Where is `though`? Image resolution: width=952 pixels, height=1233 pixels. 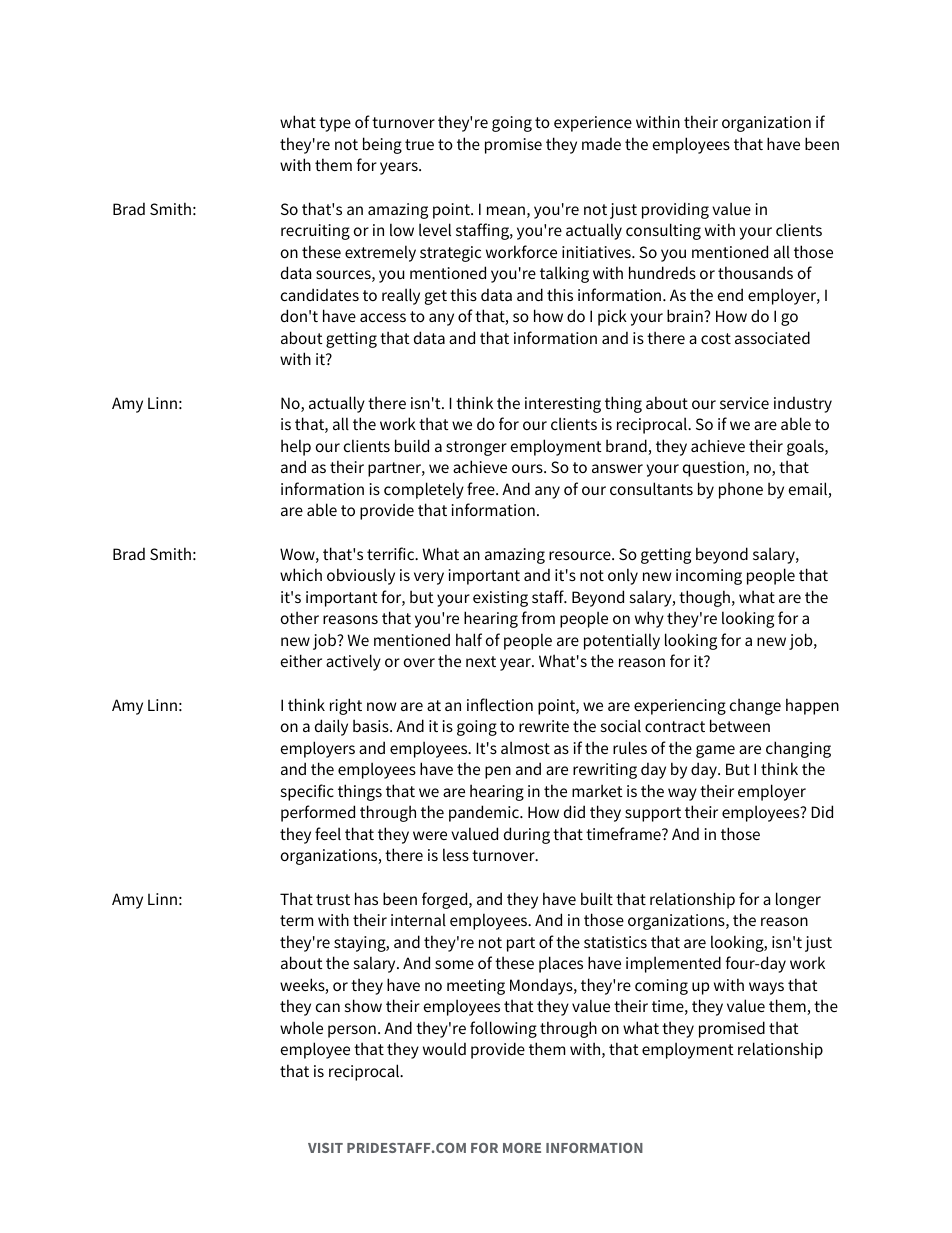
though is located at coordinates (704, 598).
